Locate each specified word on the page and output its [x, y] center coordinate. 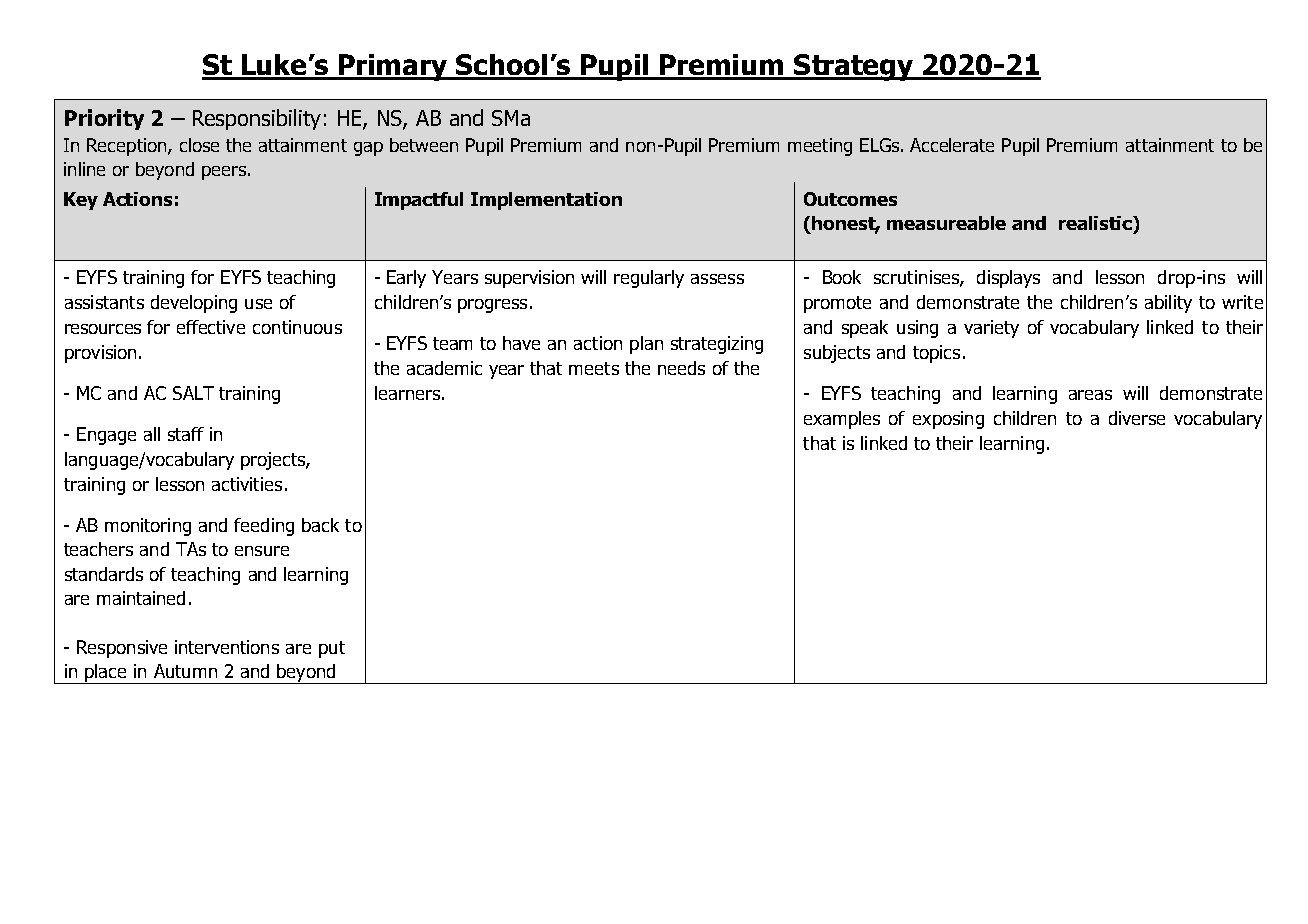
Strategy [854, 67]
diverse [1137, 418]
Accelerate [952, 145]
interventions [227, 647]
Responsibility [257, 119]
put [332, 649]
